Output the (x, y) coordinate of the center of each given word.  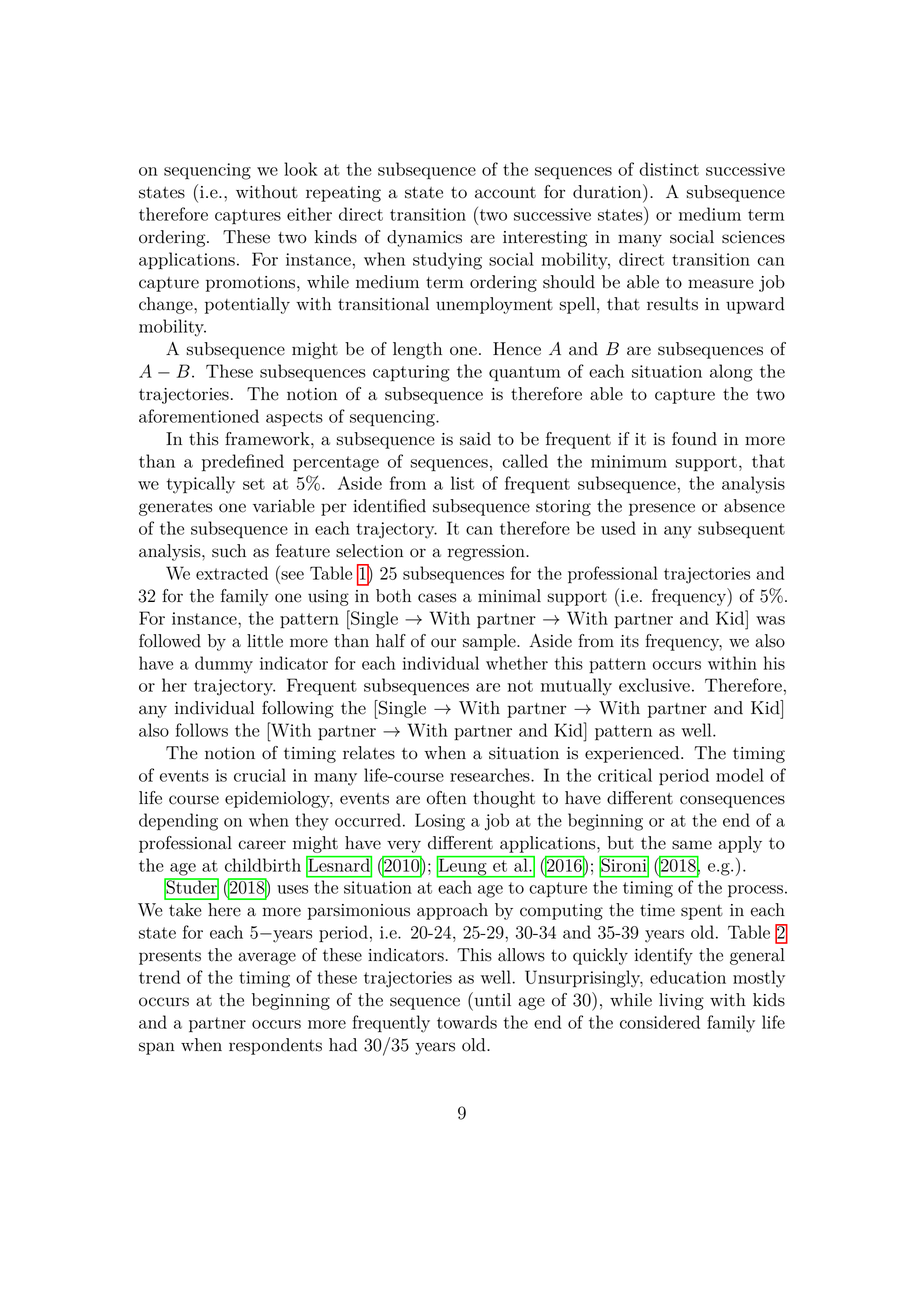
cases (437, 598)
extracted (232, 573)
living (681, 1001)
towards (467, 1022)
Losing (440, 822)
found (694, 439)
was (770, 620)
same (692, 845)
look (301, 169)
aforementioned (199, 416)
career (262, 845)
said (475, 439)
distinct (669, 169)
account (505, 193)
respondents (275, 1046)
